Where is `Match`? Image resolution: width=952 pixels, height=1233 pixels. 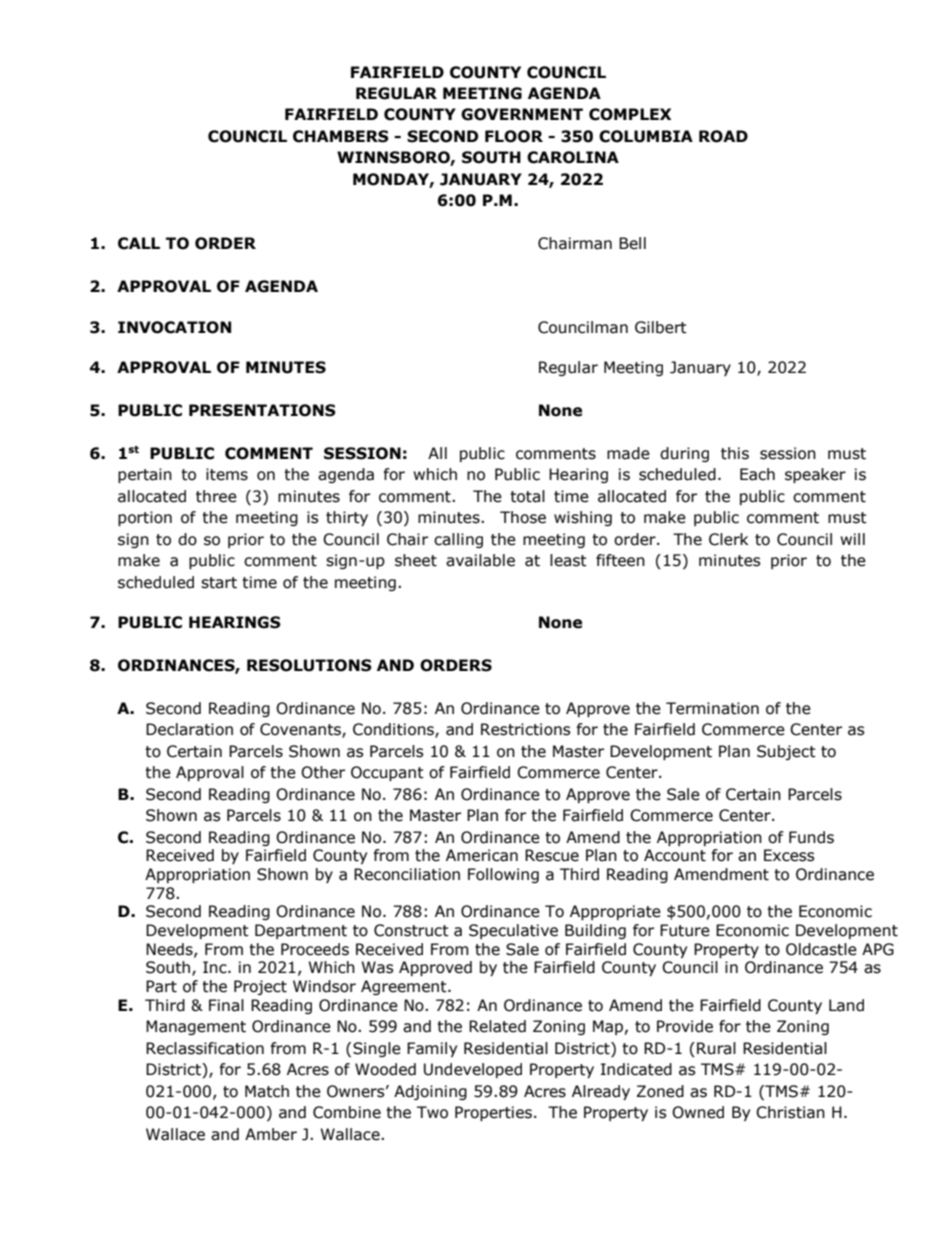 Match is located at coordinates (267, 1091).
